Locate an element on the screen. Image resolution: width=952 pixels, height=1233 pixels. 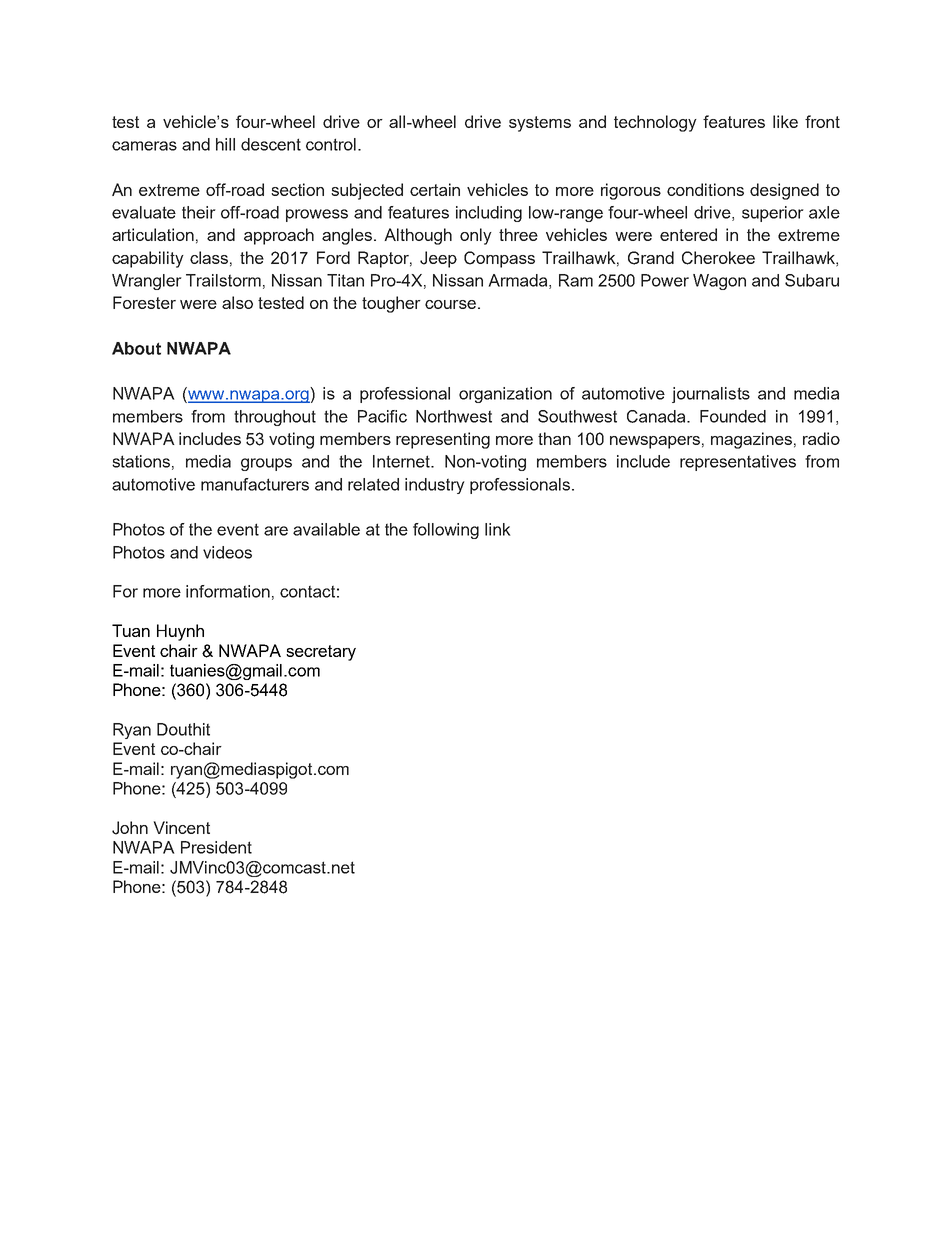
systems is located at coordinates (540, 124).
